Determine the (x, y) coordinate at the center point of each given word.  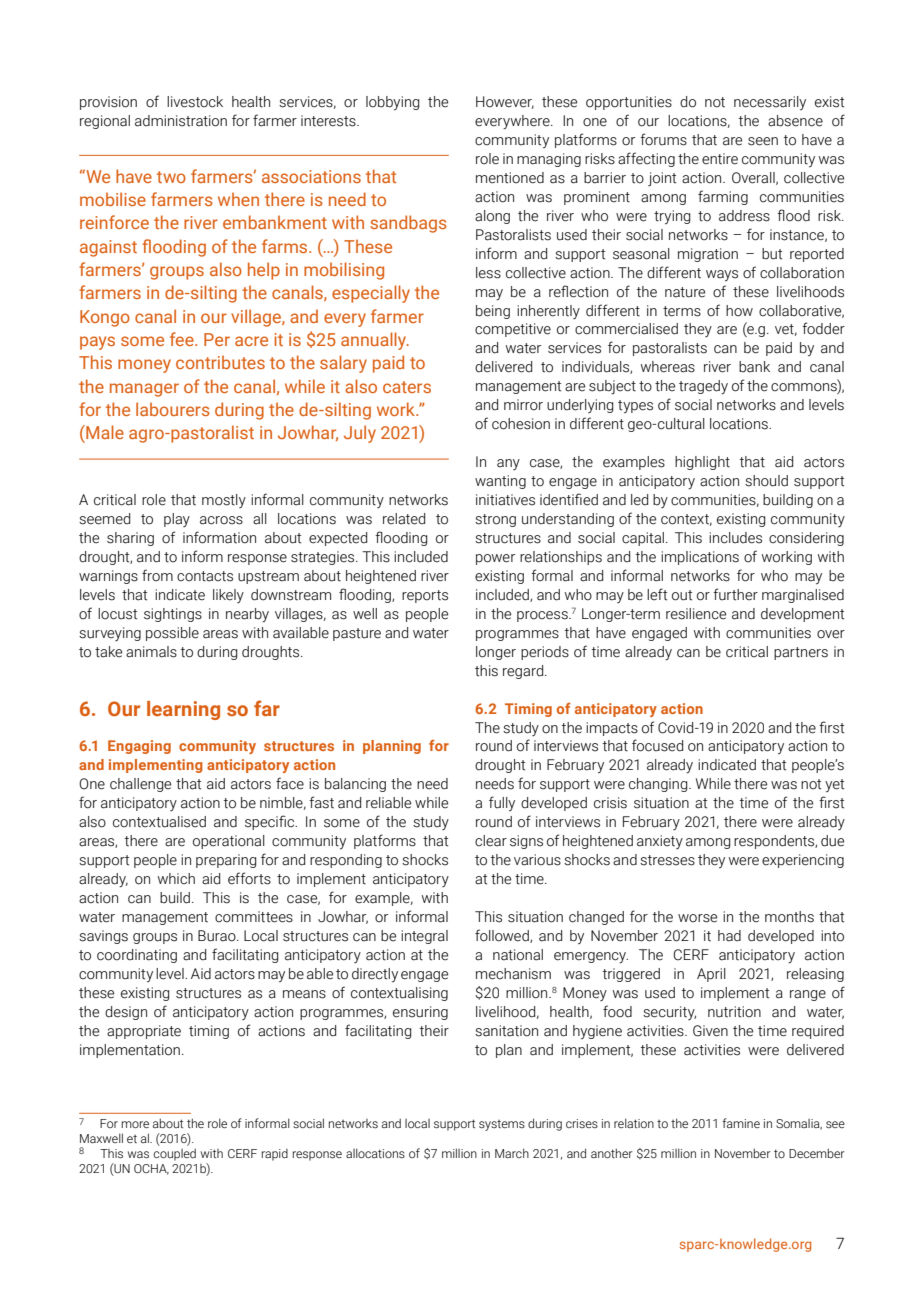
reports (425, 596)
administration (181, 121)
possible (172, 634)
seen (763, 141)
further (735, 594)
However (505, 102)
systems (502, 1125)
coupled (174, 1154)
